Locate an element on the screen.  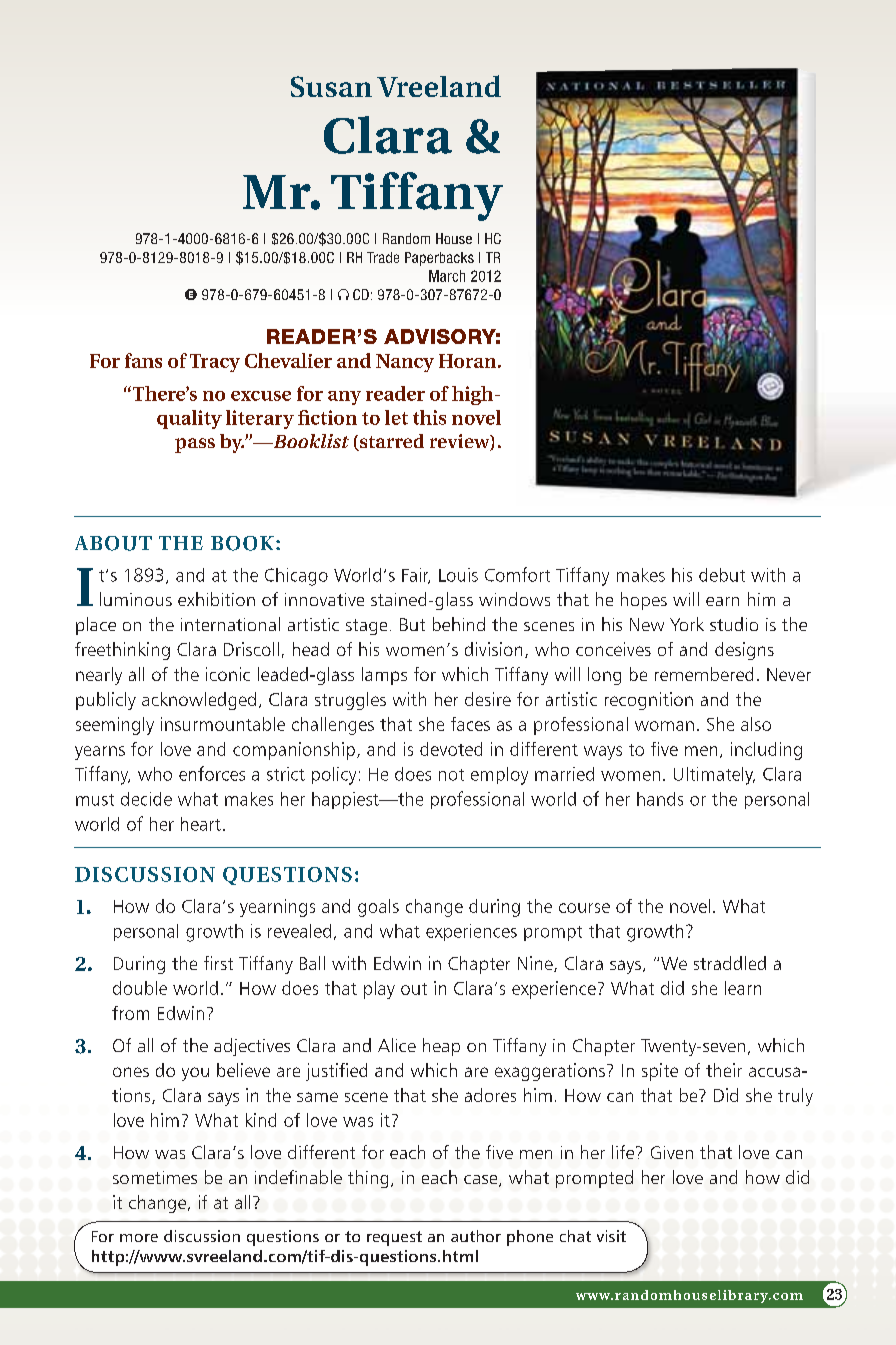
this is located at coordinates (429, 417).
